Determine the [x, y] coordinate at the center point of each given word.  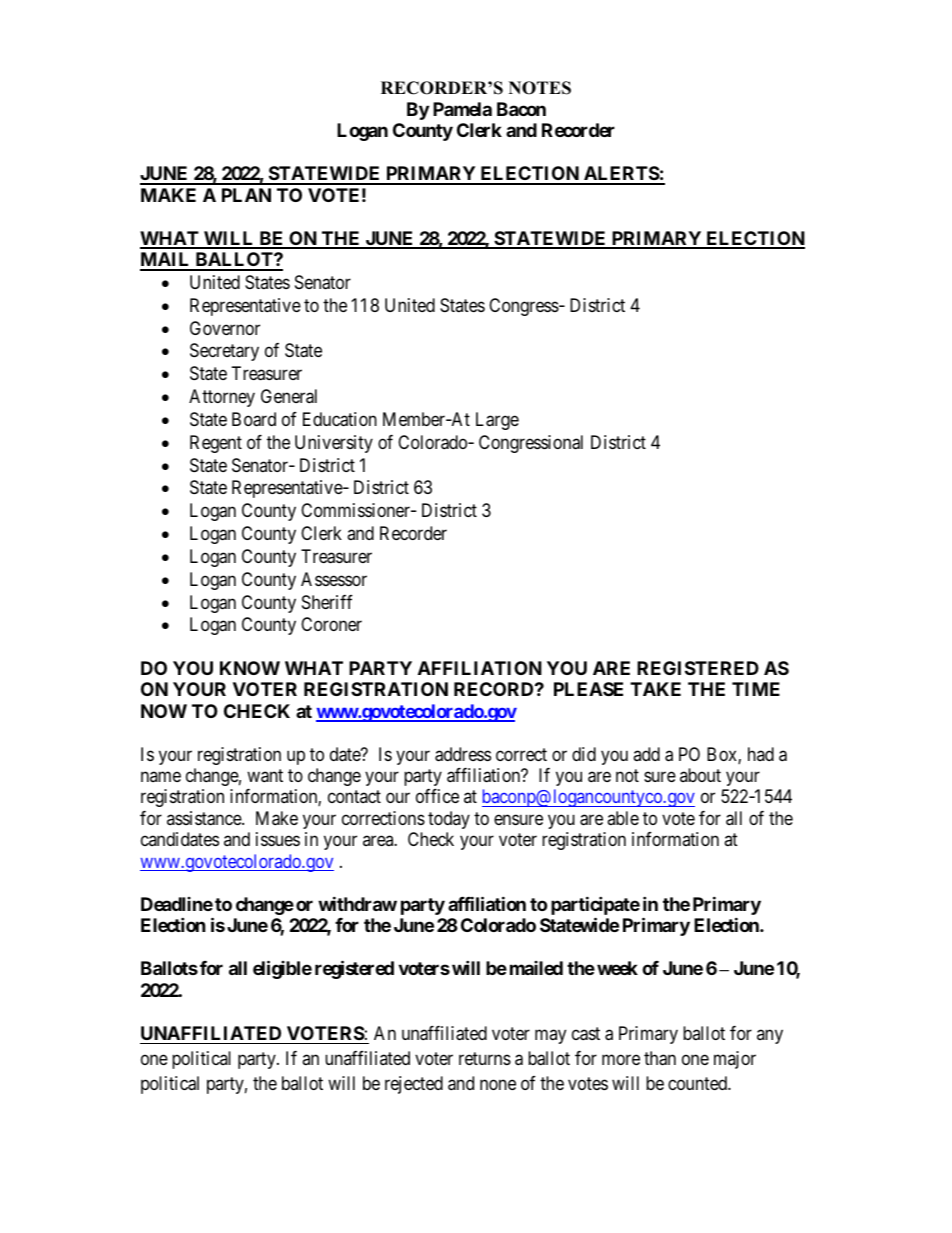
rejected [414, 1085]
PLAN [246, 195]
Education [340, 419]
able [623, 818]
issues [278, 839]
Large [497, 421]
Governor [225, 328]
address [463, 754]
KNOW [250, 668]
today [449, 820]
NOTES [540, 88]
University [334, 444]
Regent [216, 444]
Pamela [462, 109]
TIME [756, 689]
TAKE [655, 689]
